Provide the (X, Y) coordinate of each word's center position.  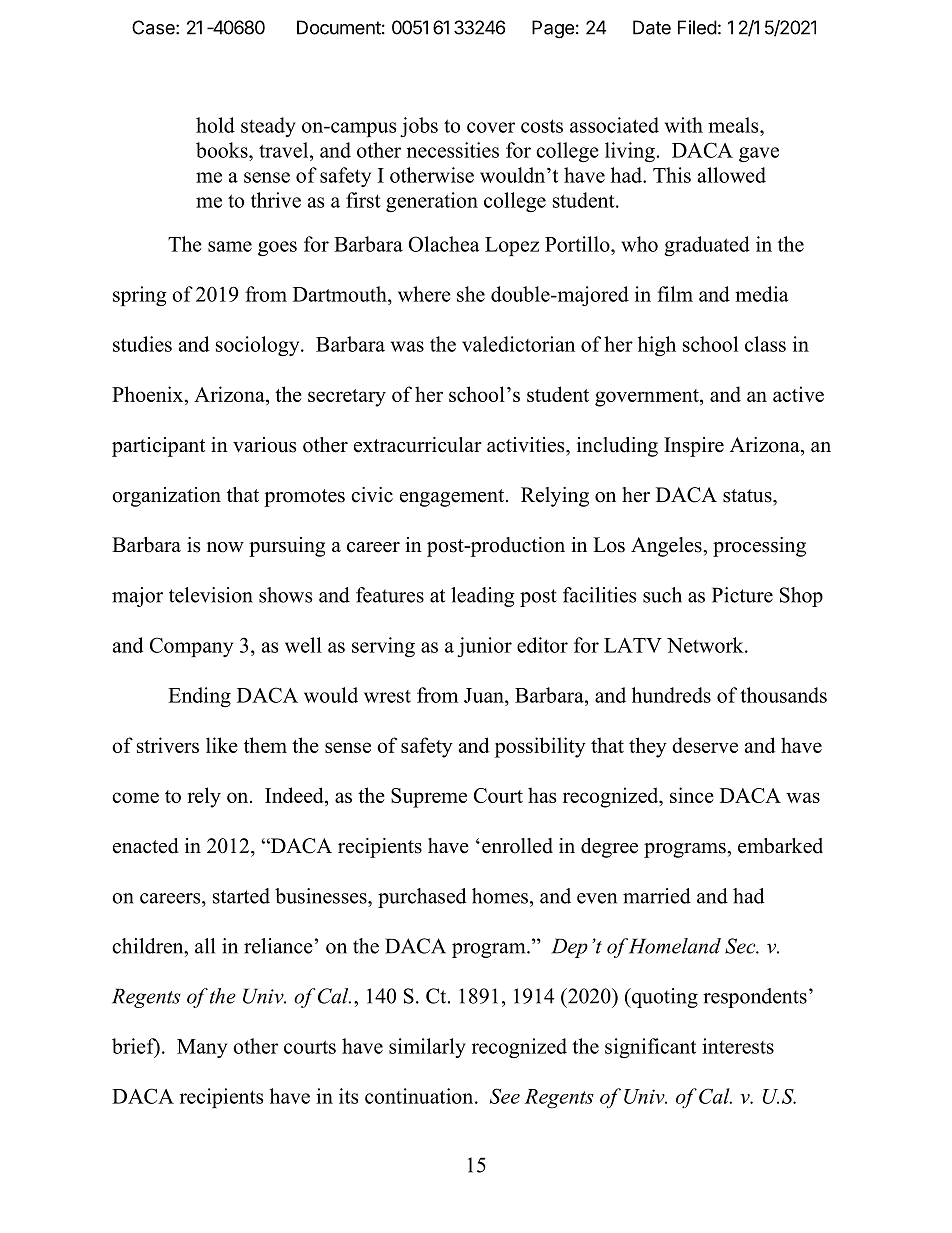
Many (202, 1048)
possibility (540, 747)
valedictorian (518, 344)
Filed (697, 27)
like (222, 745)
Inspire (694, 447)
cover (491, 127)
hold (215, 125)
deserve (705, 745)
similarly (427, 1048)
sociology (259, 346)
